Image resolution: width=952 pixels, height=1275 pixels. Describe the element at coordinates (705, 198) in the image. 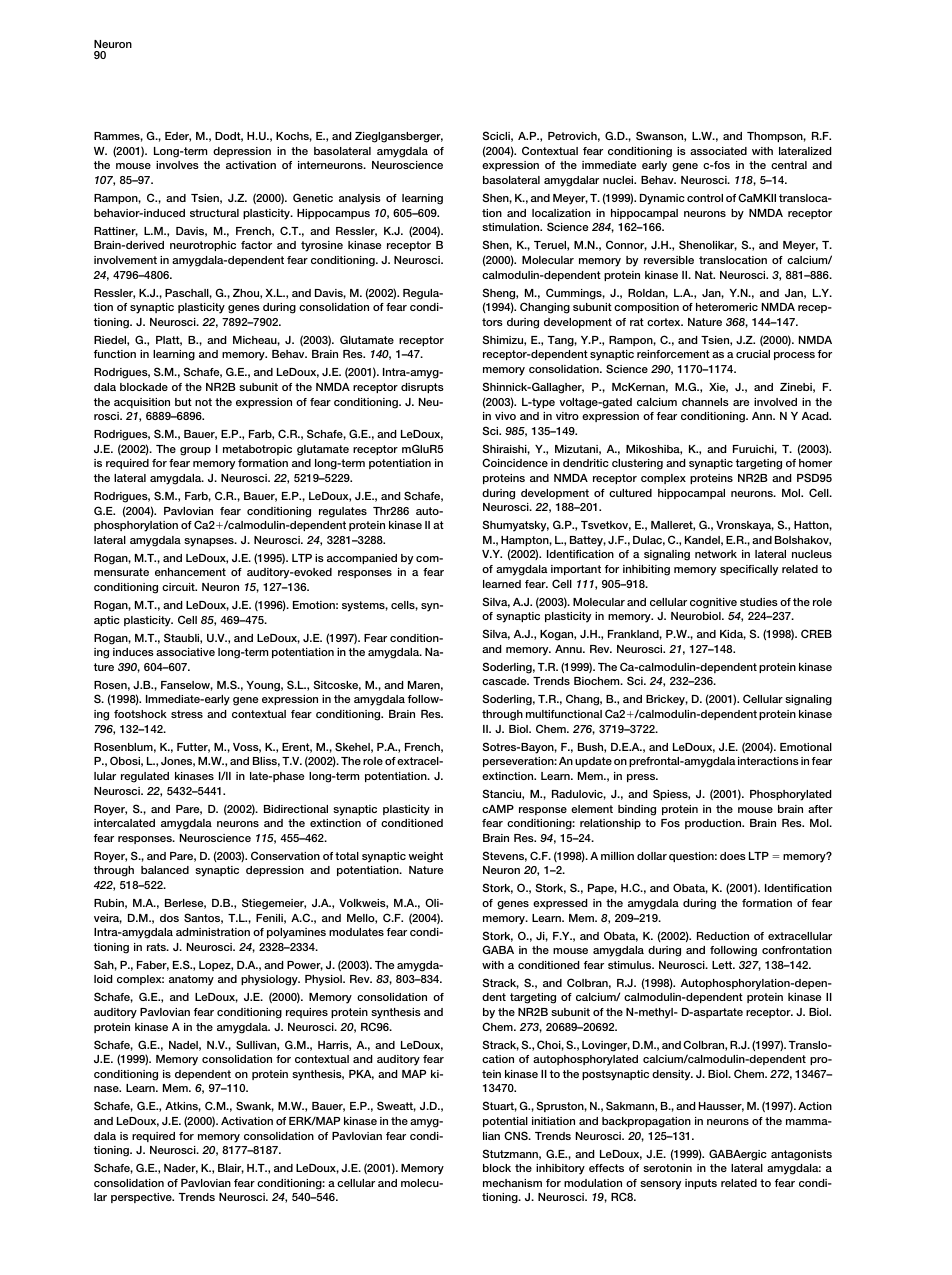

I see `control` at that location.
